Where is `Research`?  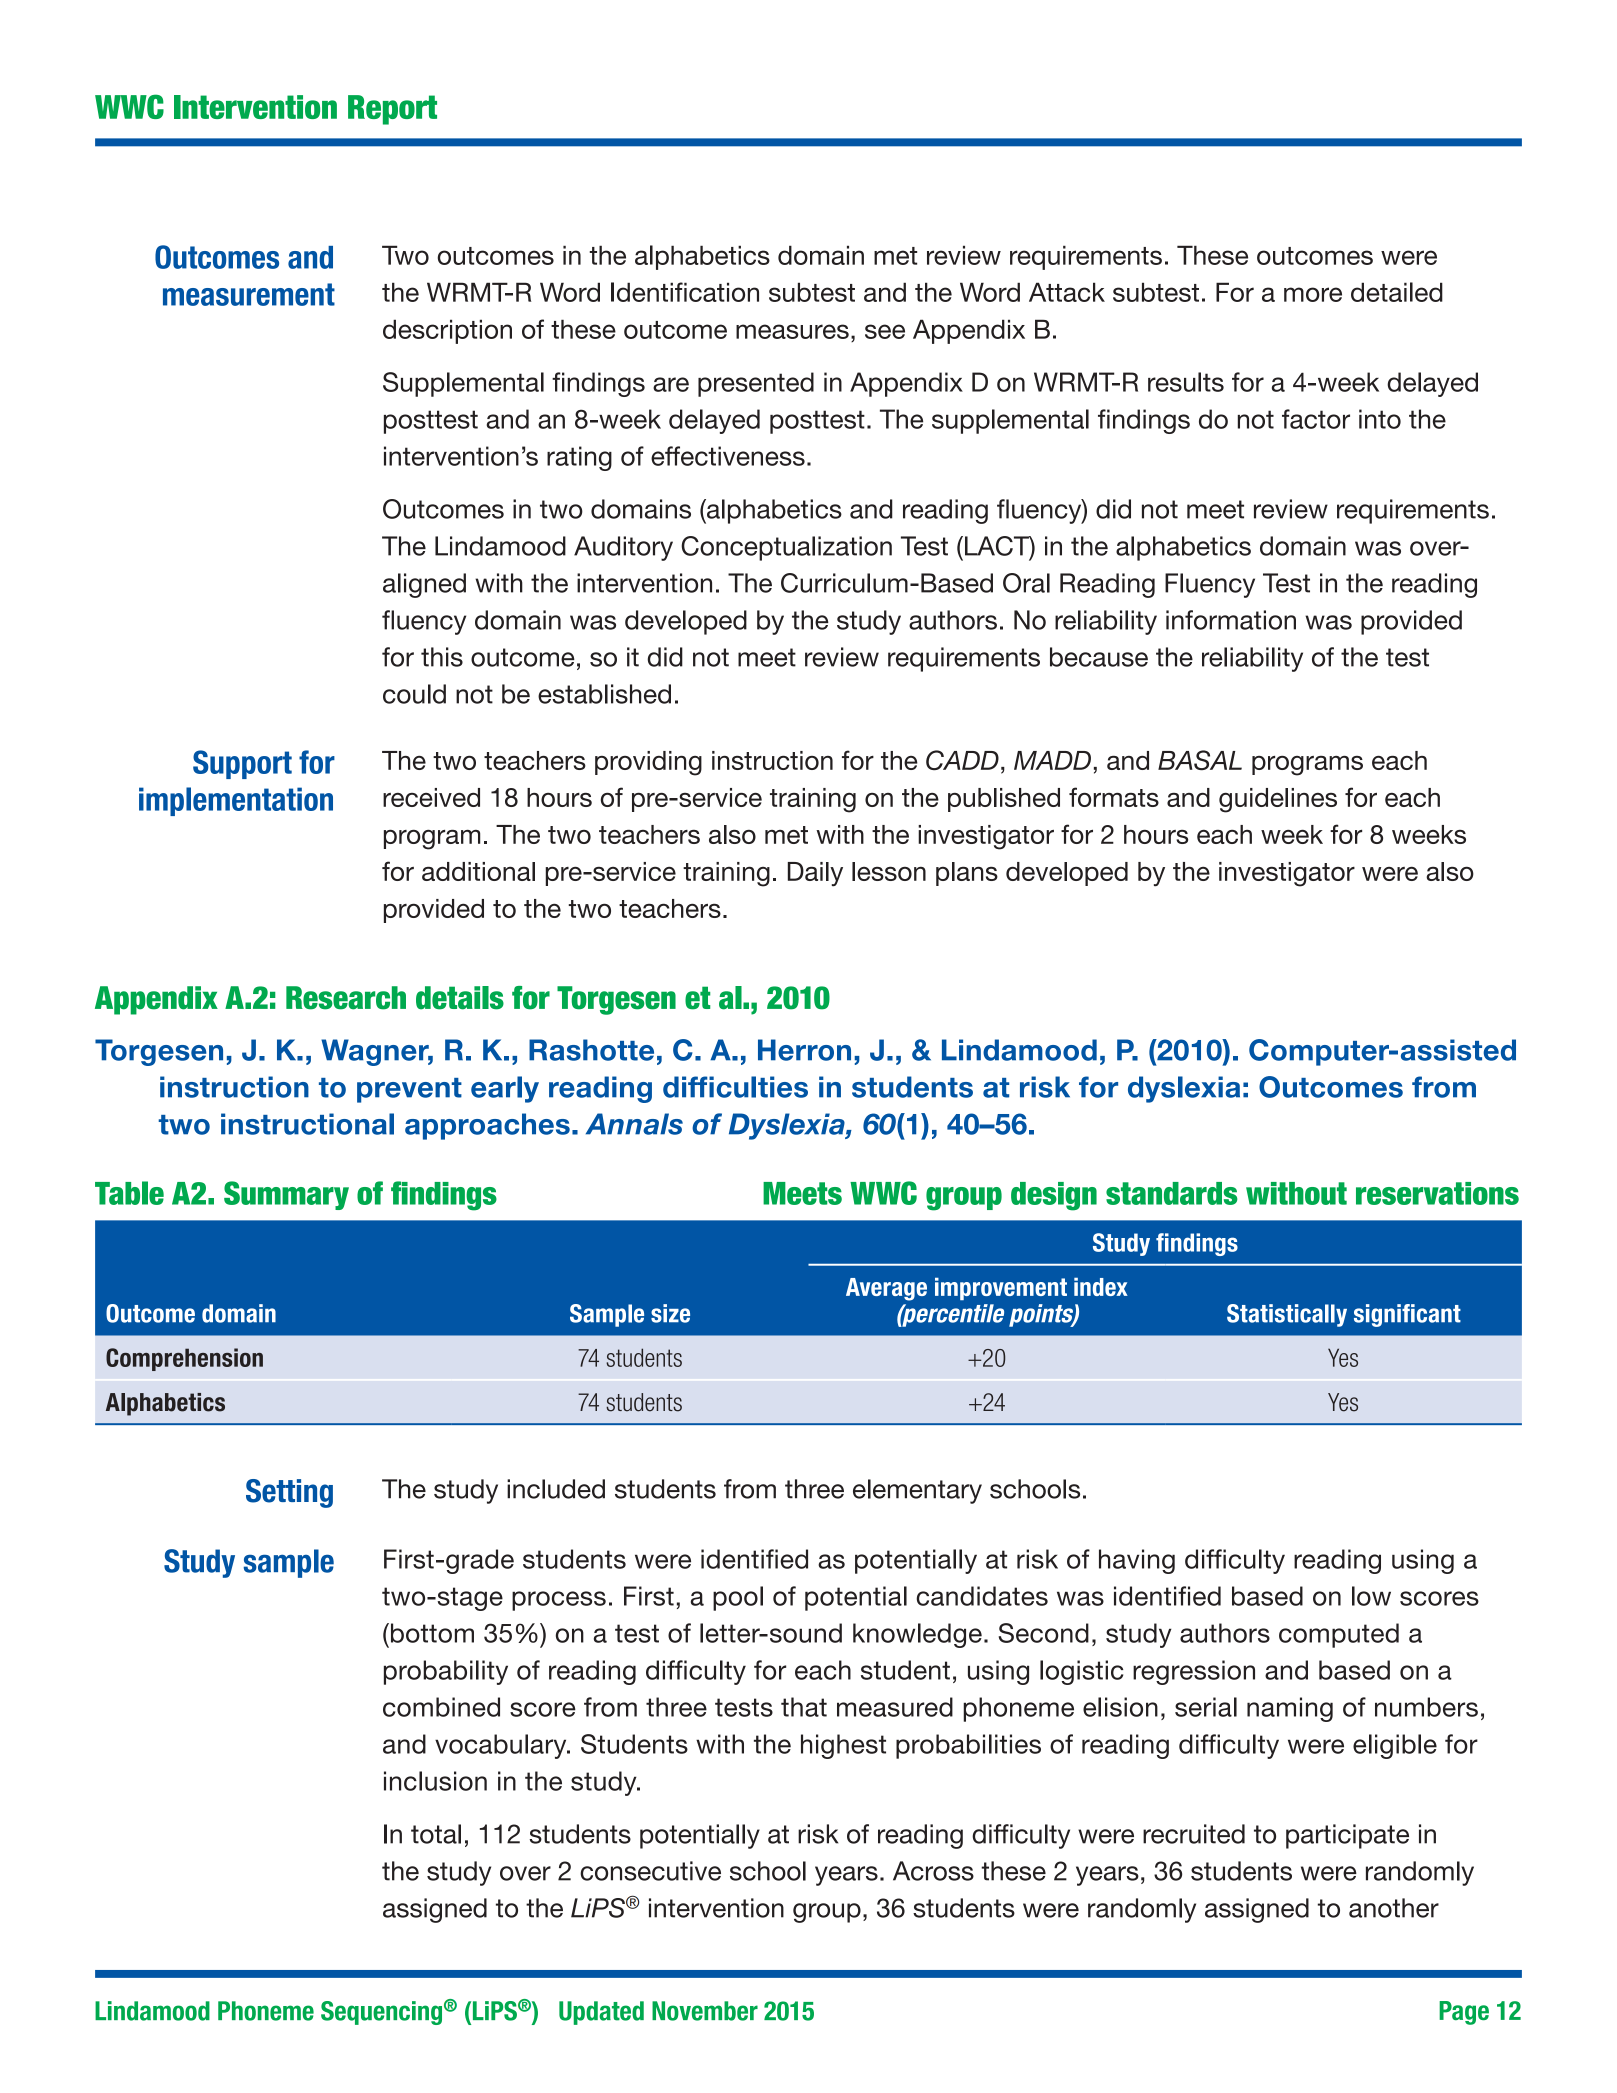
Research is located at coordinates (346, 998).
